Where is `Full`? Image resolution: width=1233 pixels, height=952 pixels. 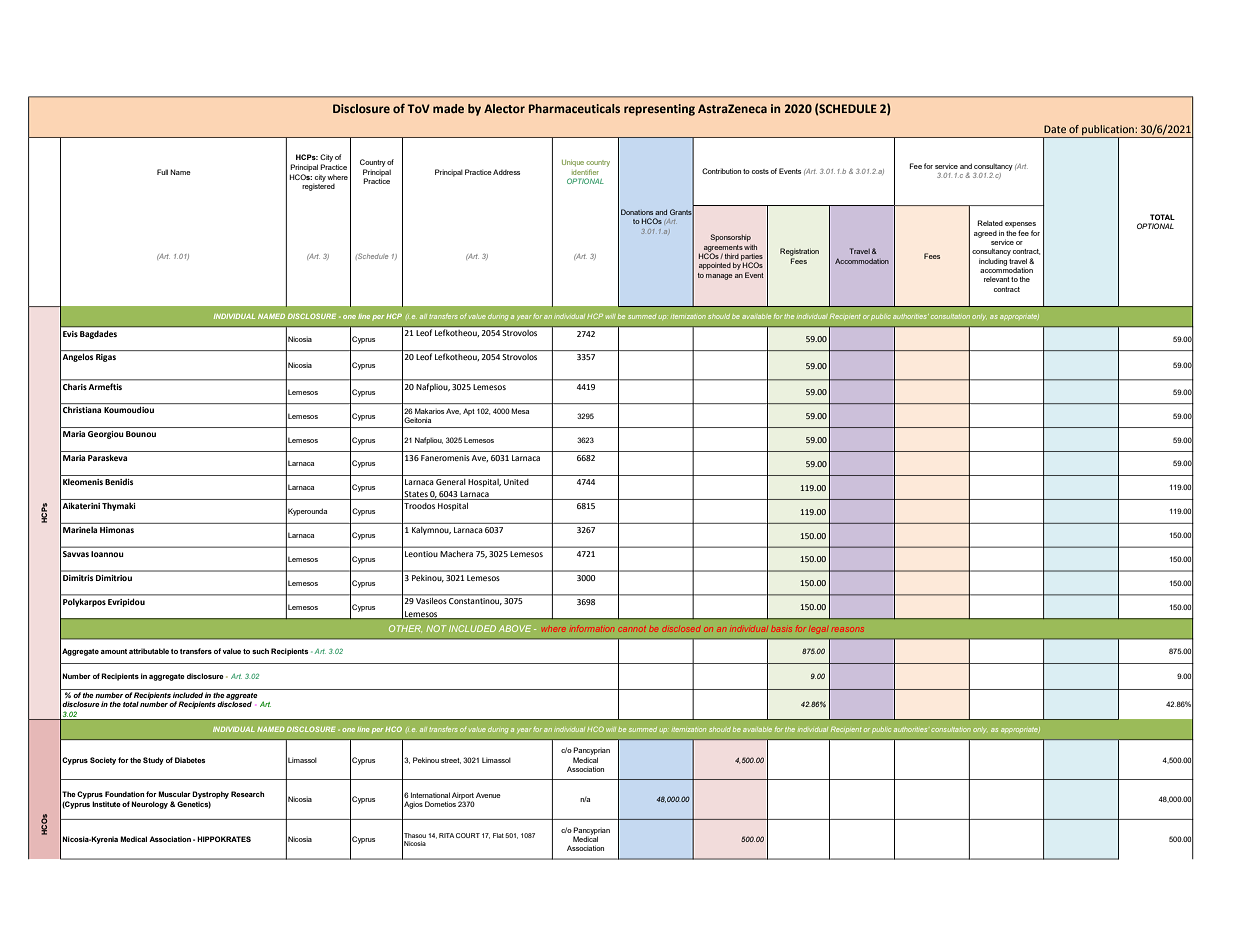
Full is located at coordinates (162, 172).
